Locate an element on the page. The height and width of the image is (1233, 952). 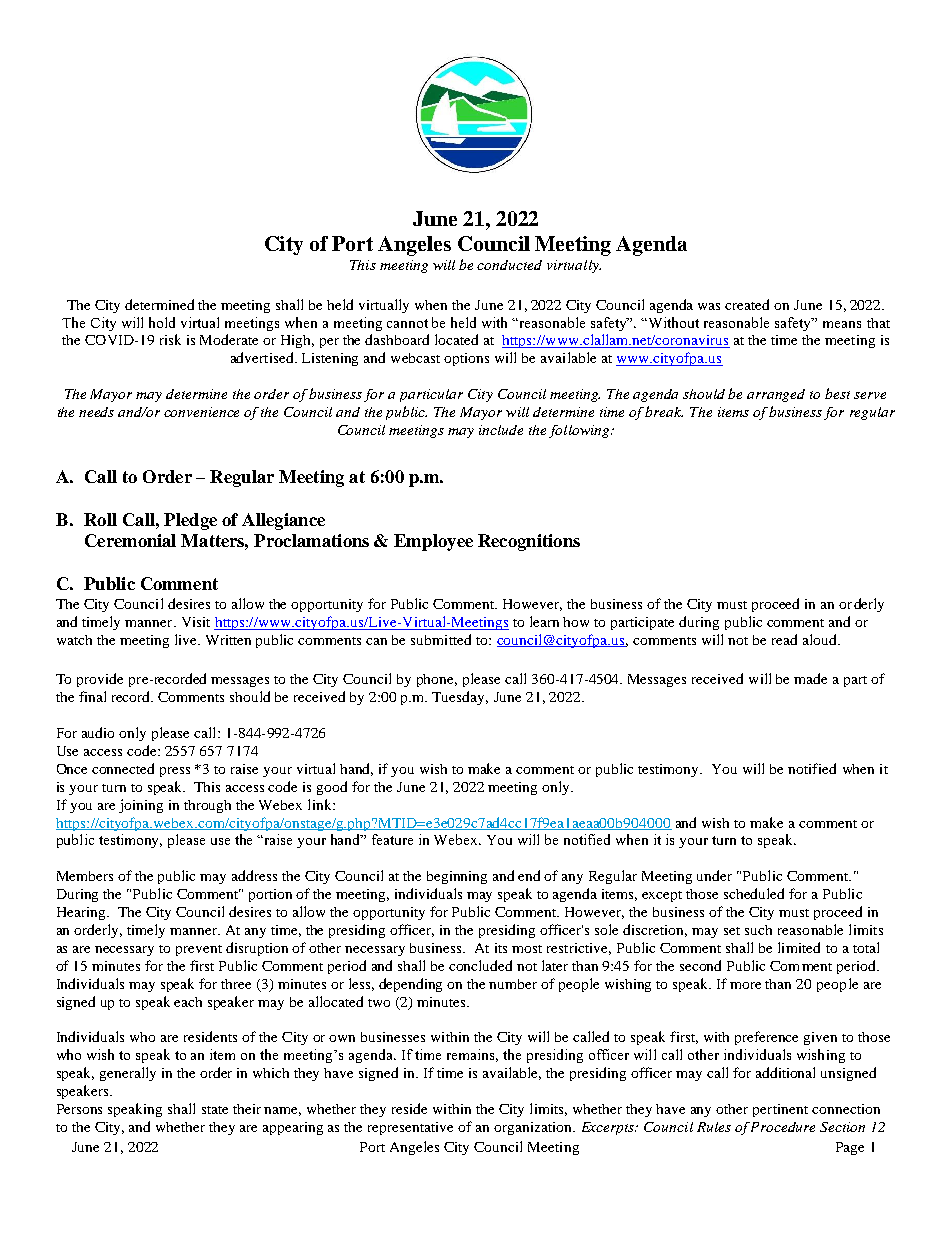
created is located at coordinates (747, 304).
